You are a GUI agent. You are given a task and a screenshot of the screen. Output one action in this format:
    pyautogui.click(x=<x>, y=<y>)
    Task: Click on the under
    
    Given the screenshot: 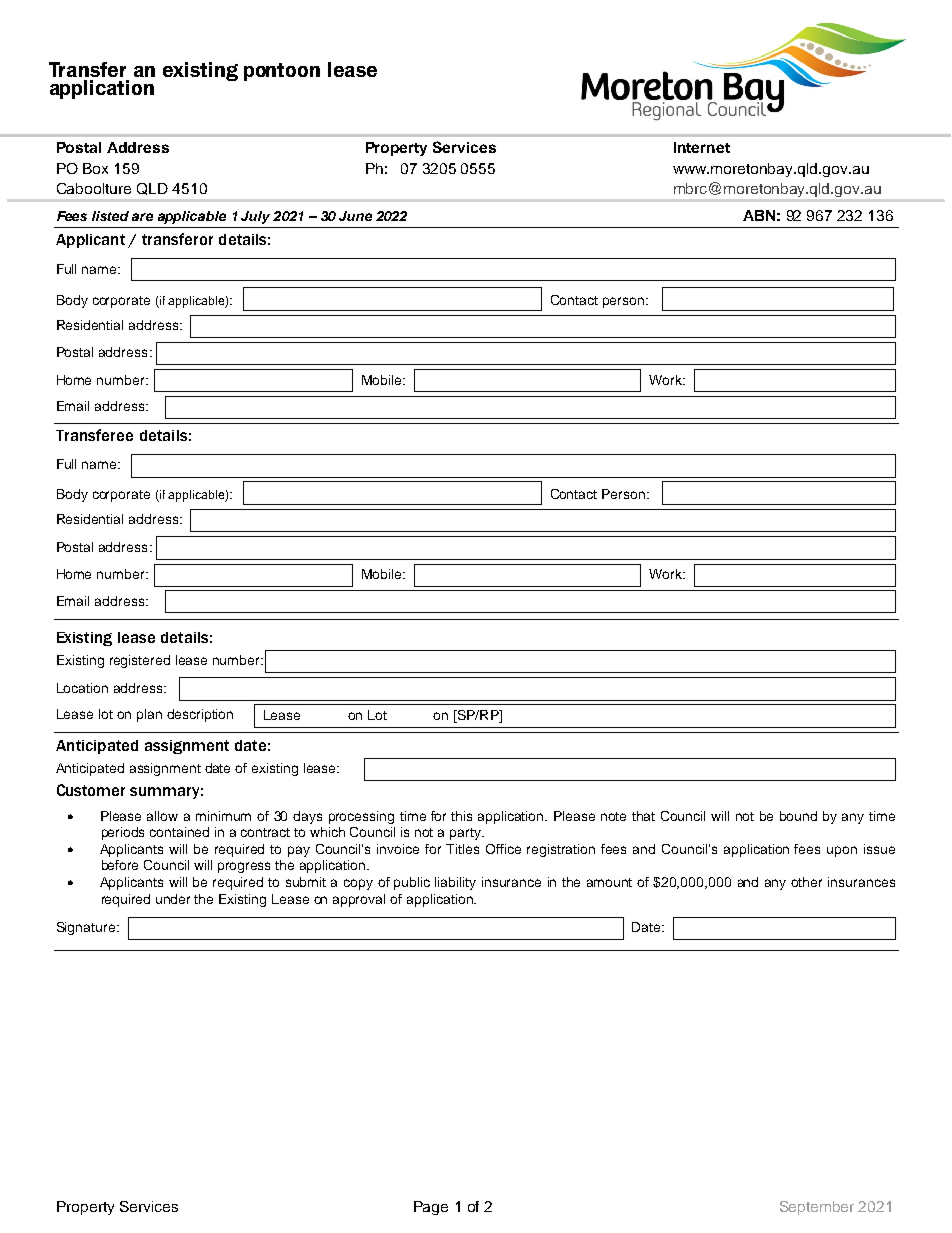 What is the action you would take?
    pyautogui.click(x=173, y=899)
